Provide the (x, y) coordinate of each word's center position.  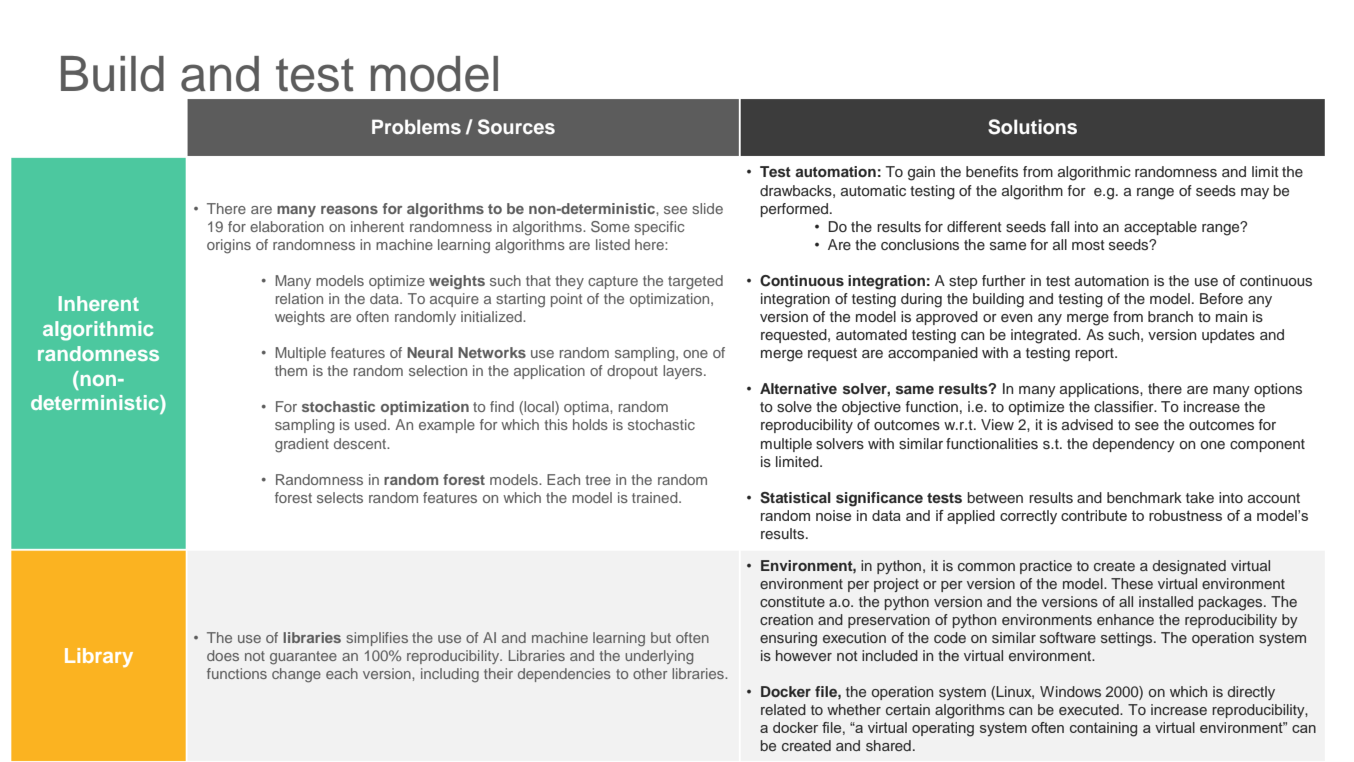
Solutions (1032, 127)
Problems (416, 126)
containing (1103, 729)
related (783, 709)
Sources (516, 127)
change (296, 675)
